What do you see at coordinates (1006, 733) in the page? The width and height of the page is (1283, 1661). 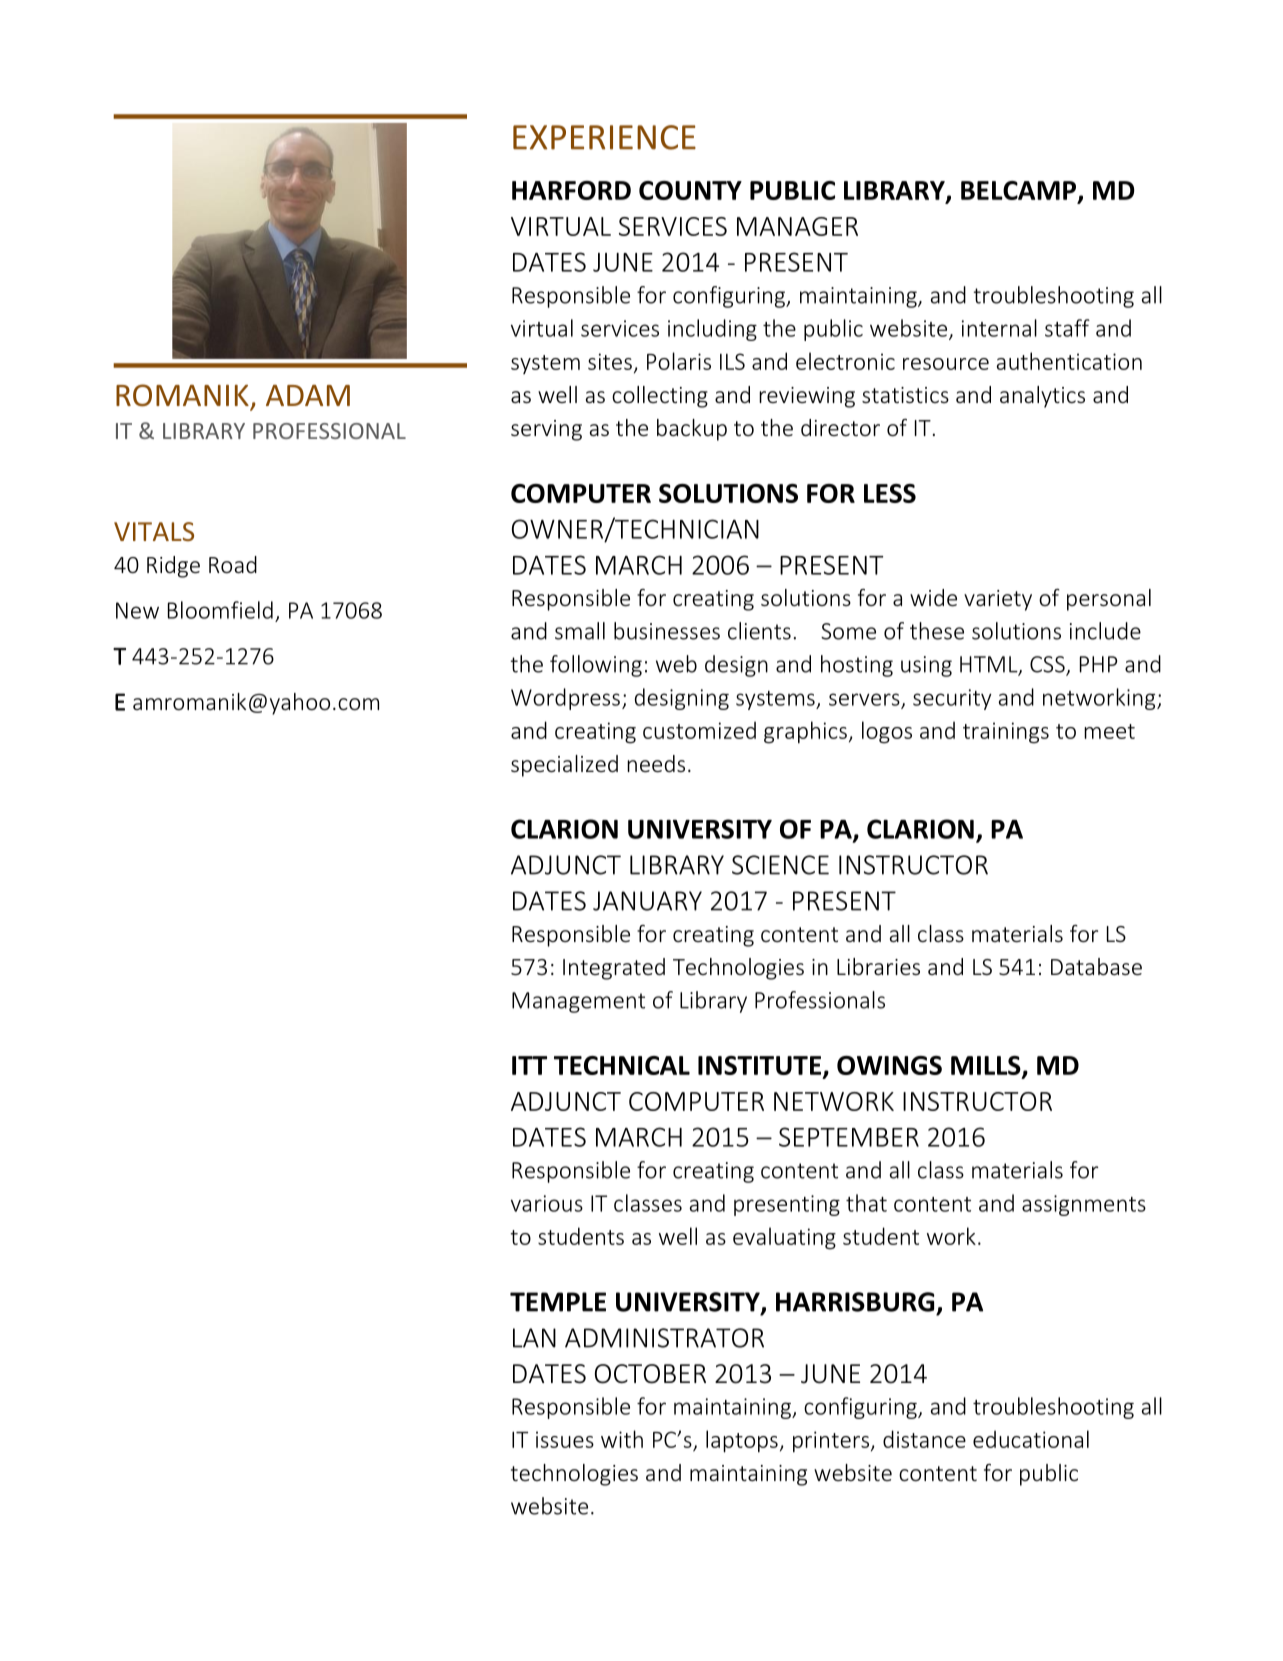 I see `trainings` at bounding box center [1006, 733].
